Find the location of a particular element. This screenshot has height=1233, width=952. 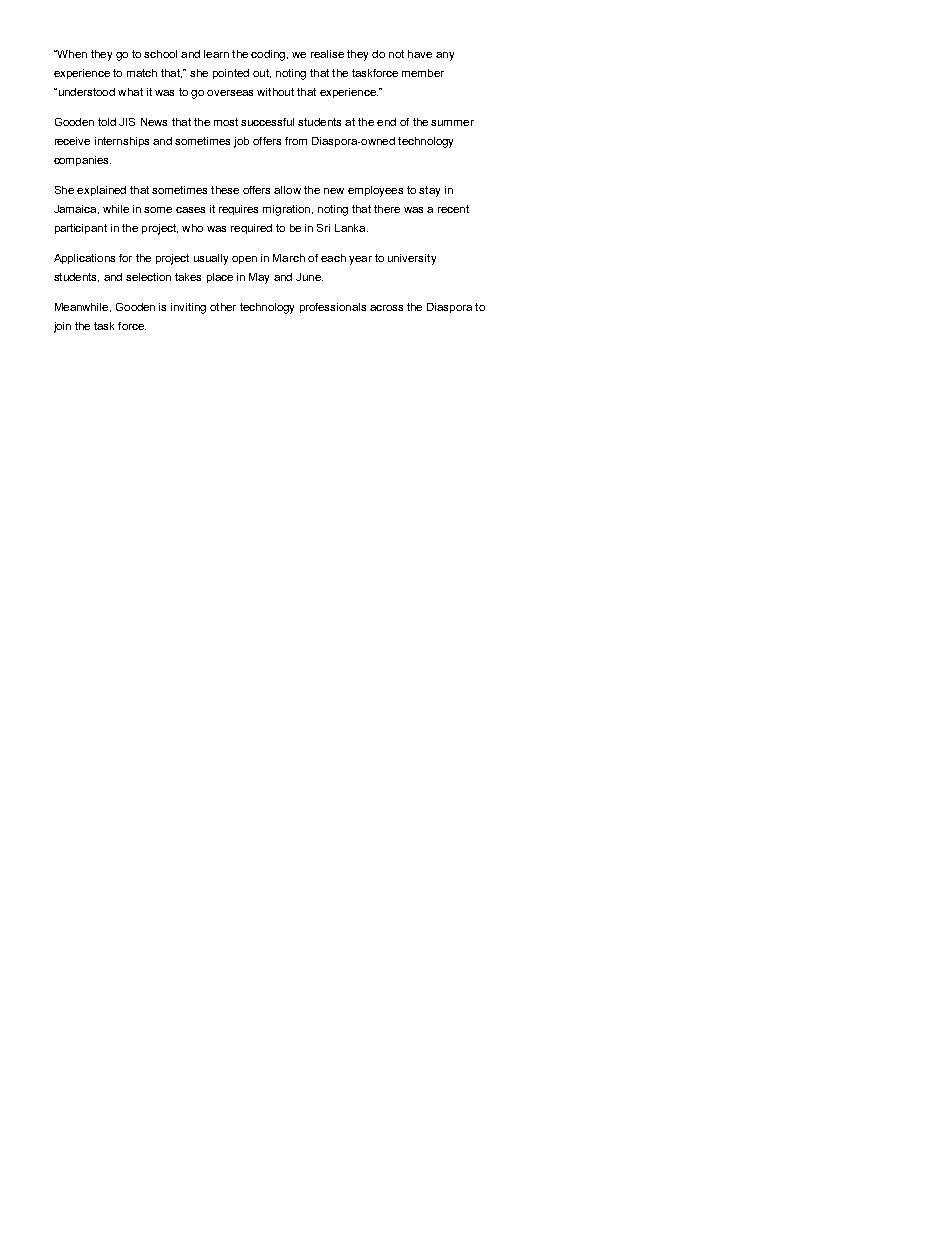

successful is located at coordinates (267, 122).
